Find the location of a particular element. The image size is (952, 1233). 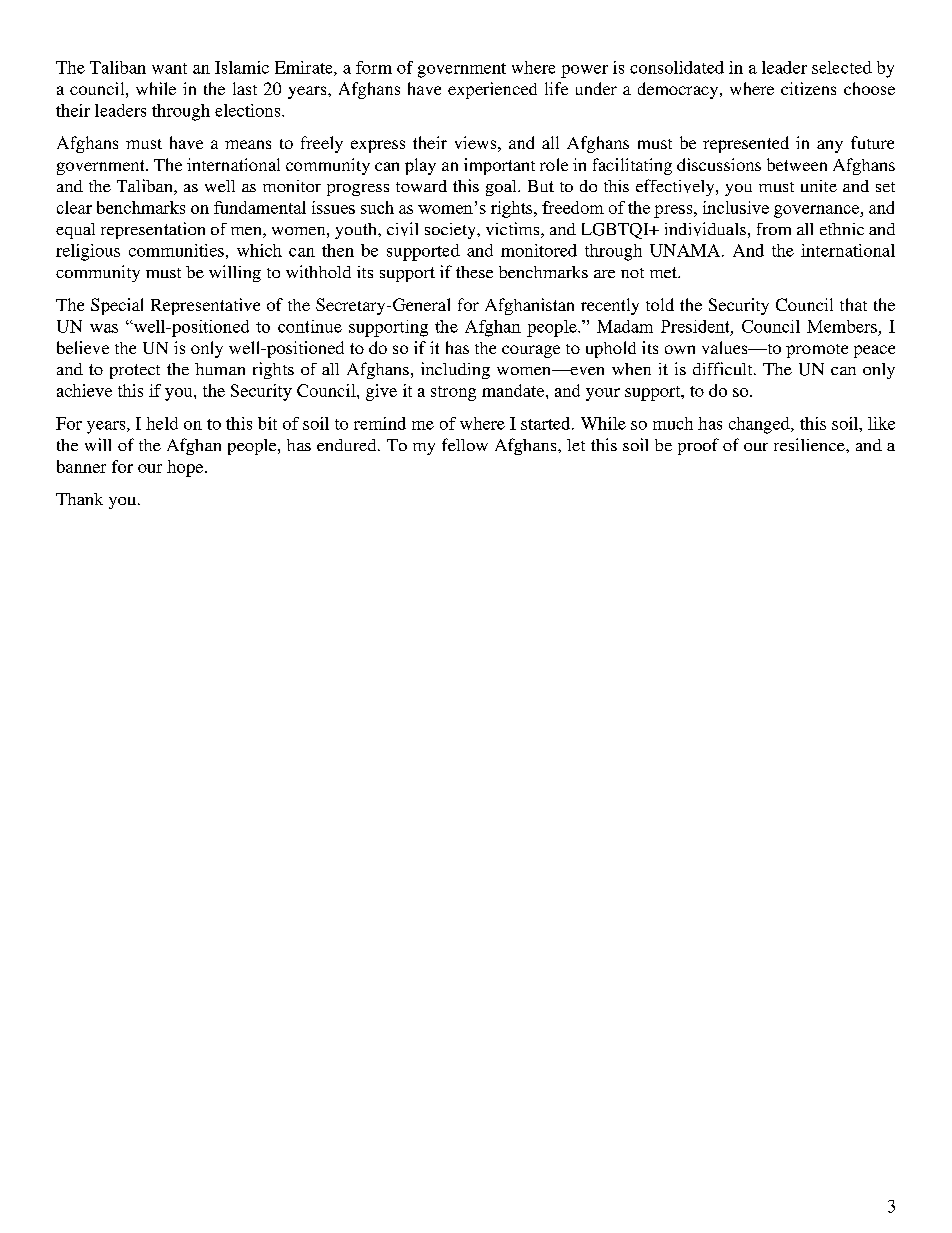

want is located at coordinates (169, 68).
